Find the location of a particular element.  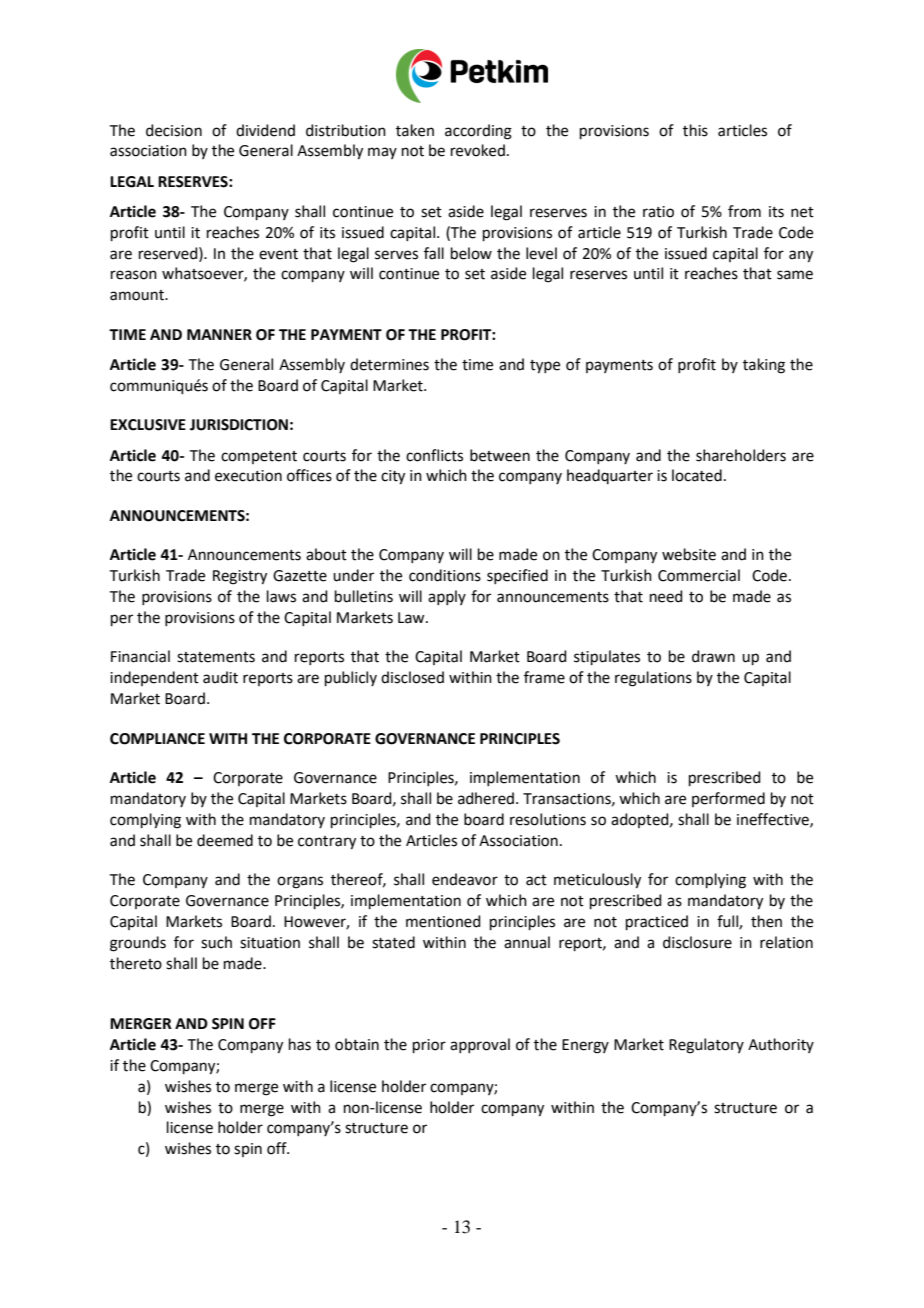

has is located at coordinates (300, 1044).
